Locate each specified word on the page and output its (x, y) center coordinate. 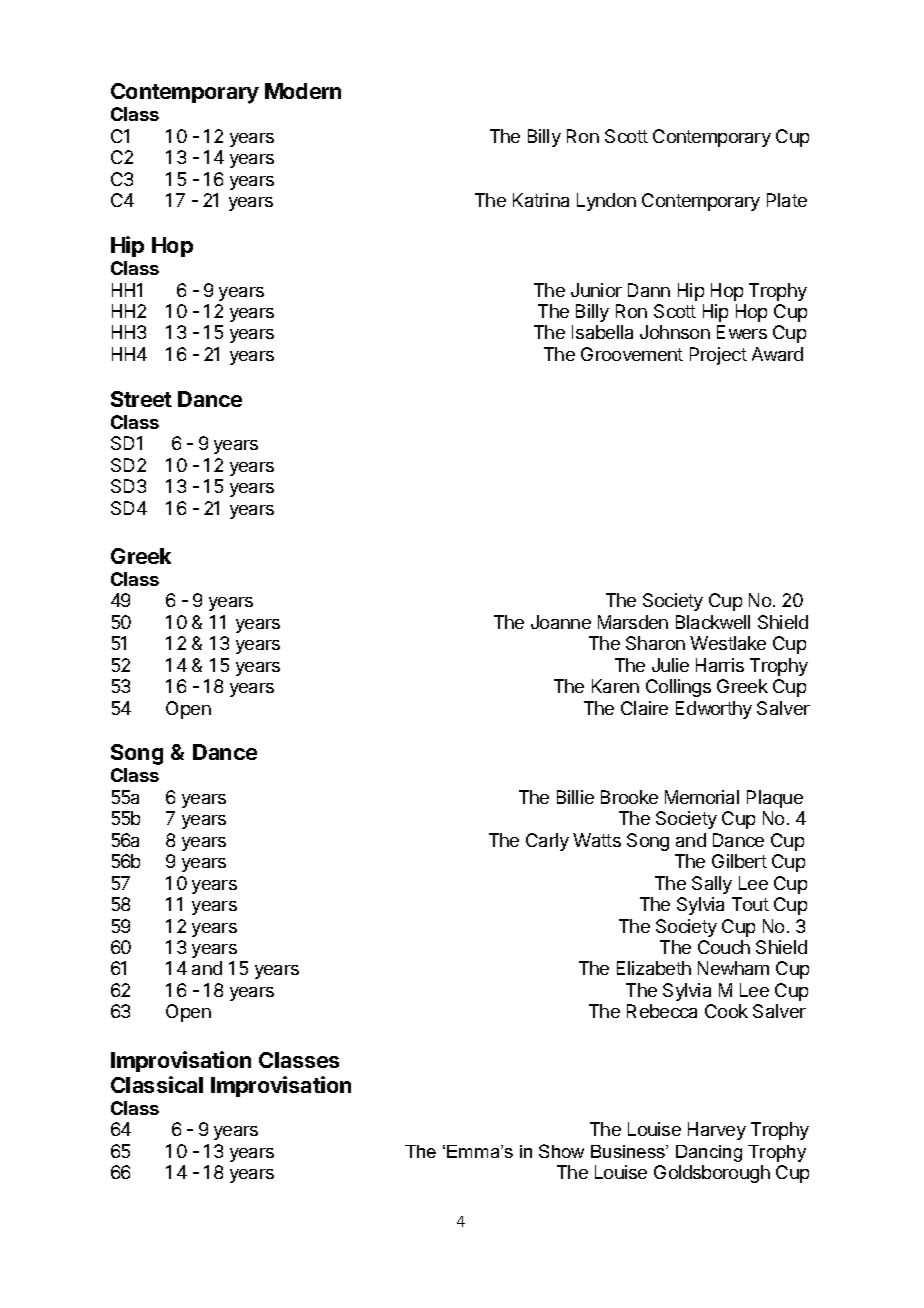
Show (561, 1151)
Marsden (633, 622)
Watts (597, 840)
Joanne (561, 622)
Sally (712, 885)
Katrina (541, 200)
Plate (787, 200)
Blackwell (713, 622)
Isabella (602, 332)
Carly (547, 842)
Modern (303, 91)
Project (718, 356)
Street (141, 399)
